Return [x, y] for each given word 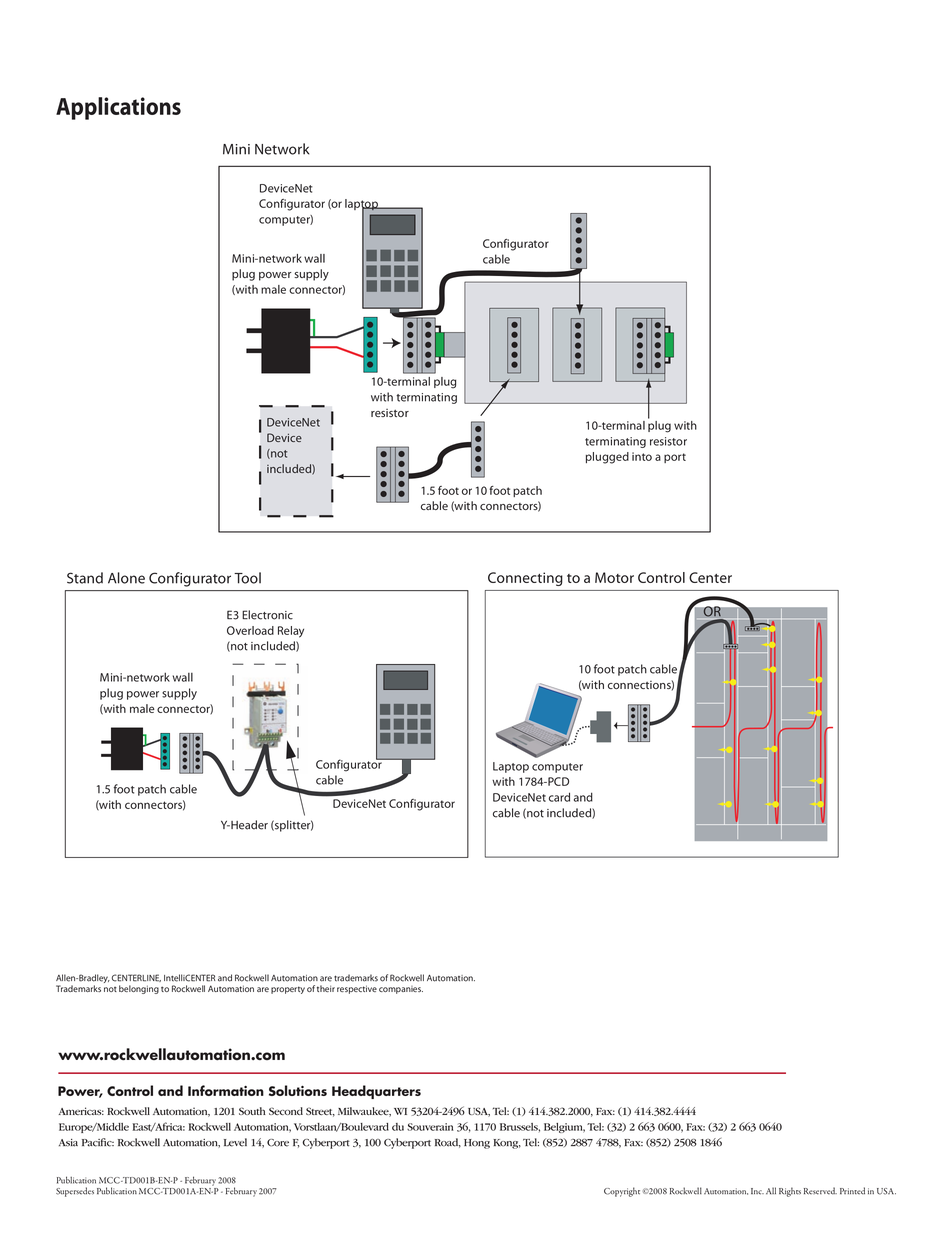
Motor [614, 577]
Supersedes [75, 1192]
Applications [118, 108]
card [559, 797]
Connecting [525, 579]
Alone [126, 578]
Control [661, 577]
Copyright [622, 1192]
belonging [139, 989]
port [675, 458]
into [642, 456]
